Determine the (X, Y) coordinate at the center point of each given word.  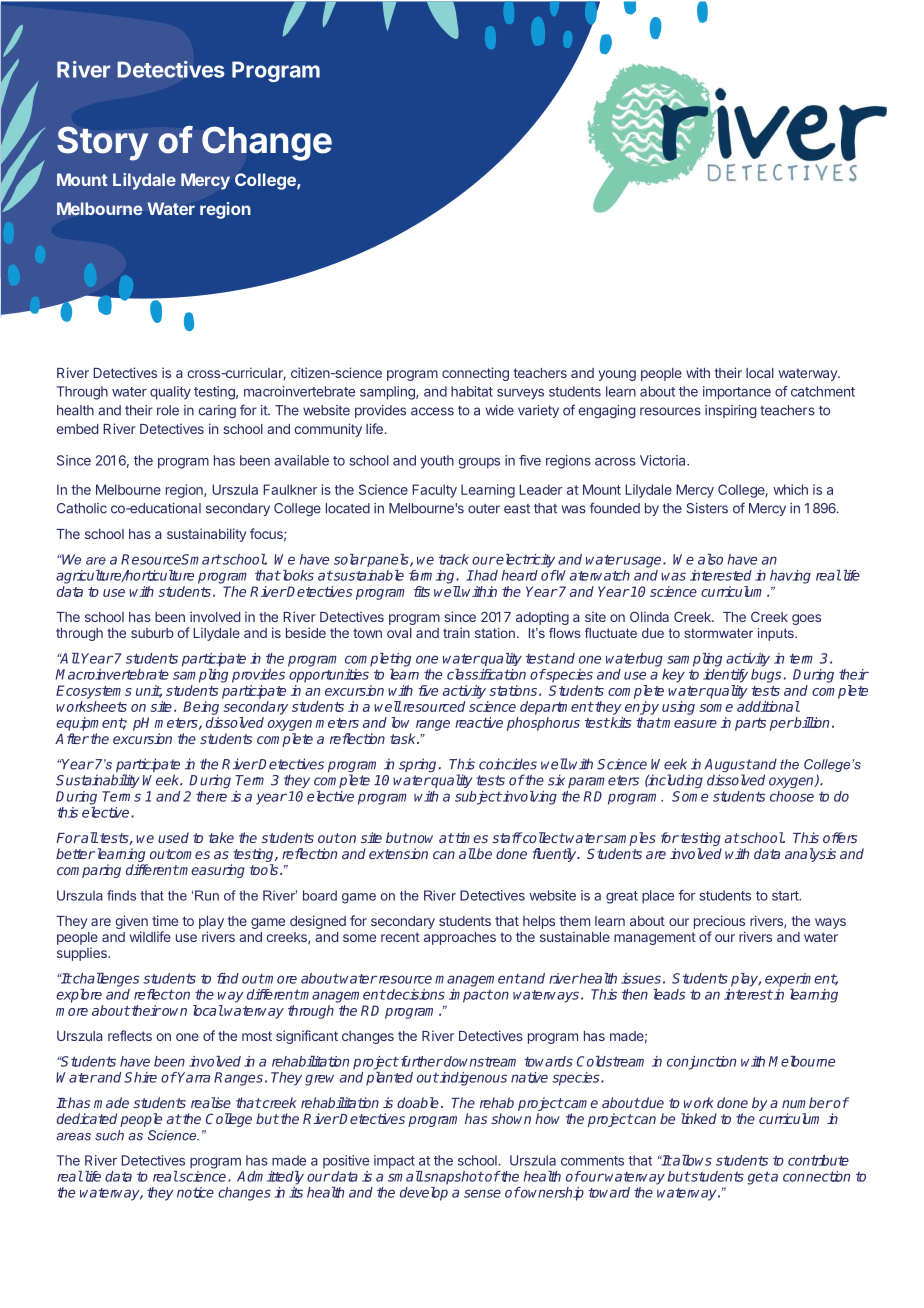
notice (195, 1192)
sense (482, 1193)
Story (102, 143)
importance (737, 393)
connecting (475, 374)
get (759, 1178)
